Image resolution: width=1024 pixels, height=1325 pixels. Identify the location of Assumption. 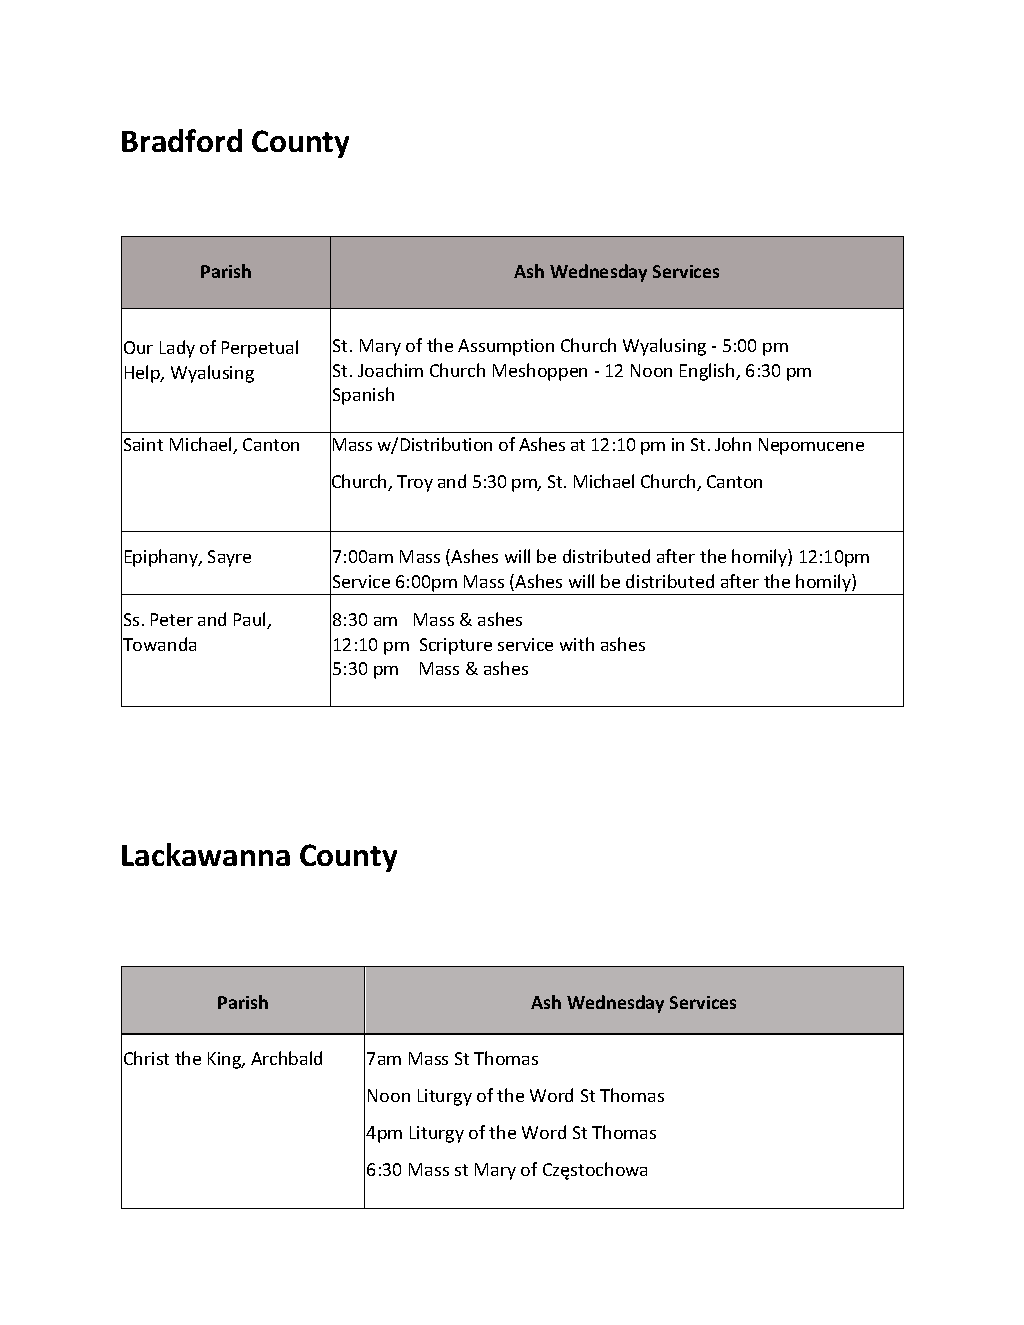
(506, 347).
